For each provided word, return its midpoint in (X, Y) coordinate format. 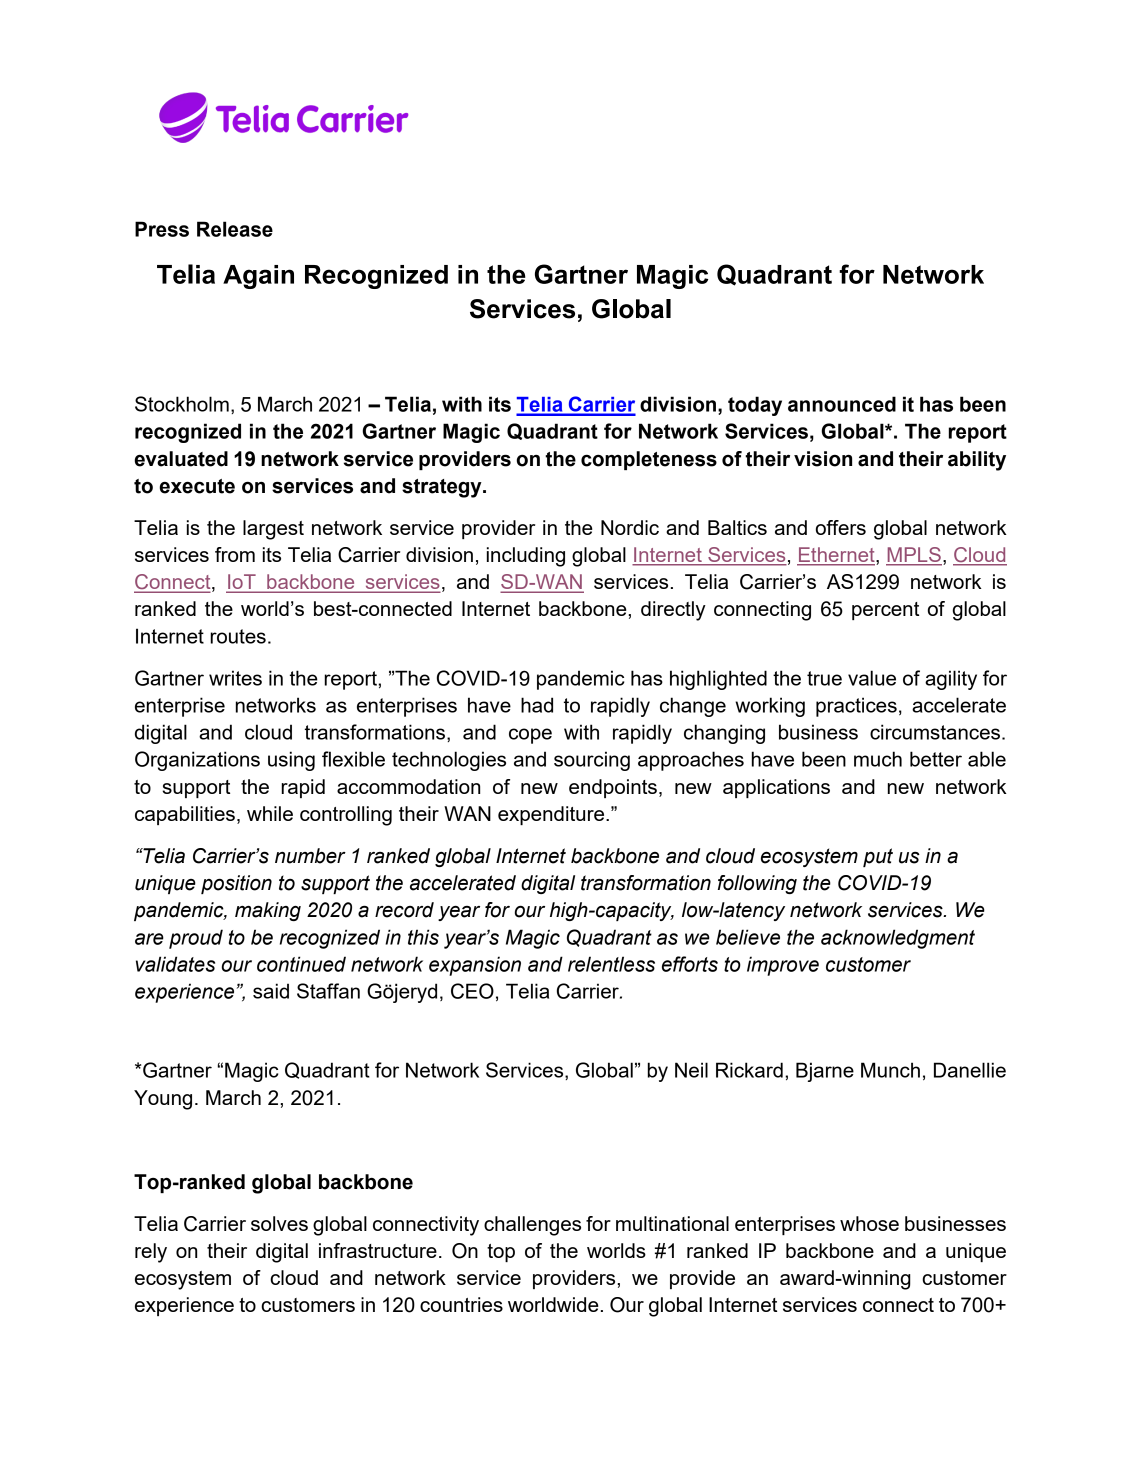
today (755, 406)
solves (279, 1223)
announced (842, 404)
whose (869, 1223)
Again (258, 277)
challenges (532, 1226)
